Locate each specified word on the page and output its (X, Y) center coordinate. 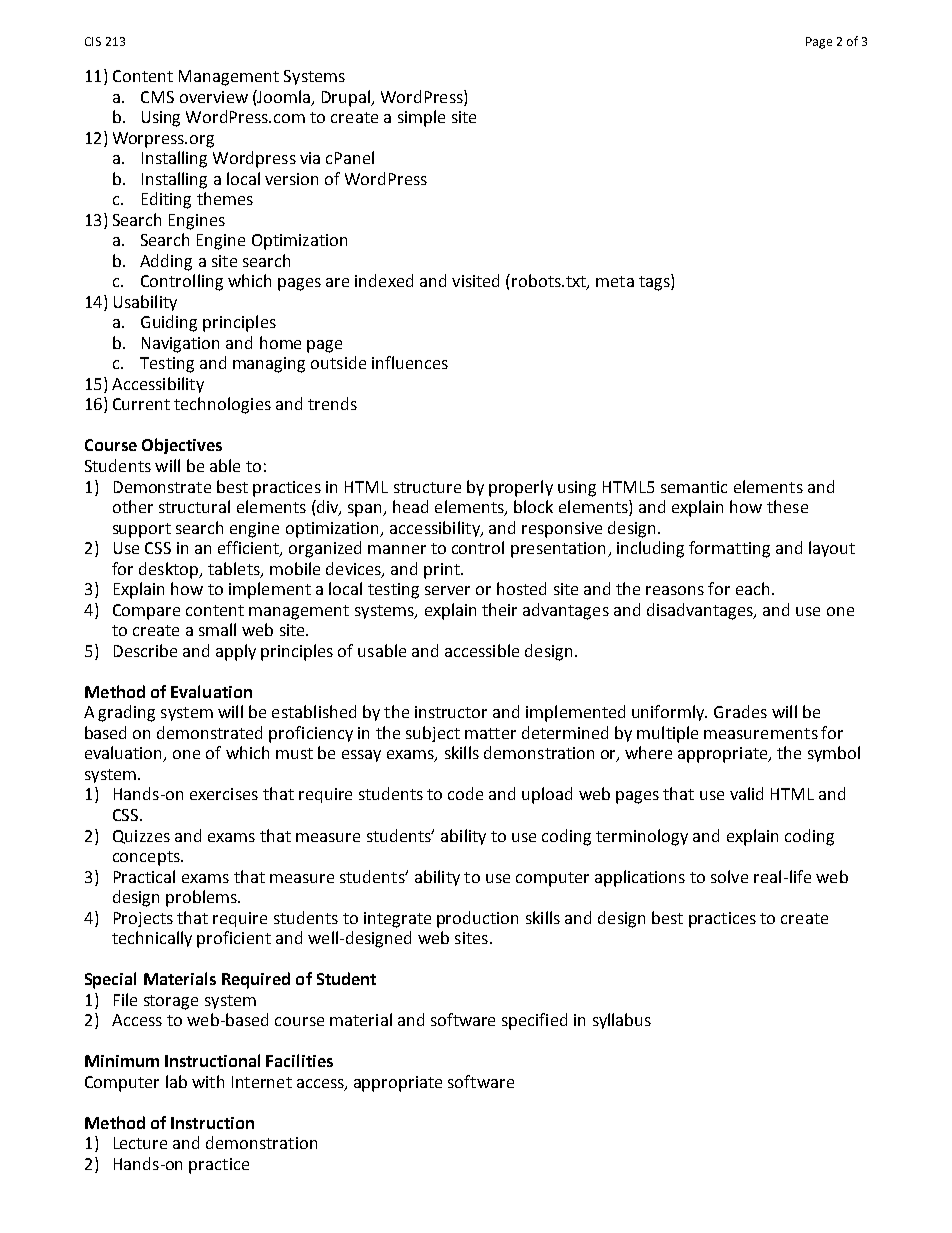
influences (410, 362)
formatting (729, 549)
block (533, 506)
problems (202, 898)
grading (126, 713)
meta (615, 281)
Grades (740, 711)
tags (655, 282)
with (208, 1081)
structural (194, 506)
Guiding (169, 323)
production (477, 919)
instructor (451, 712)
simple (421, 118)
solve (729, 876)
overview (214, 97)
